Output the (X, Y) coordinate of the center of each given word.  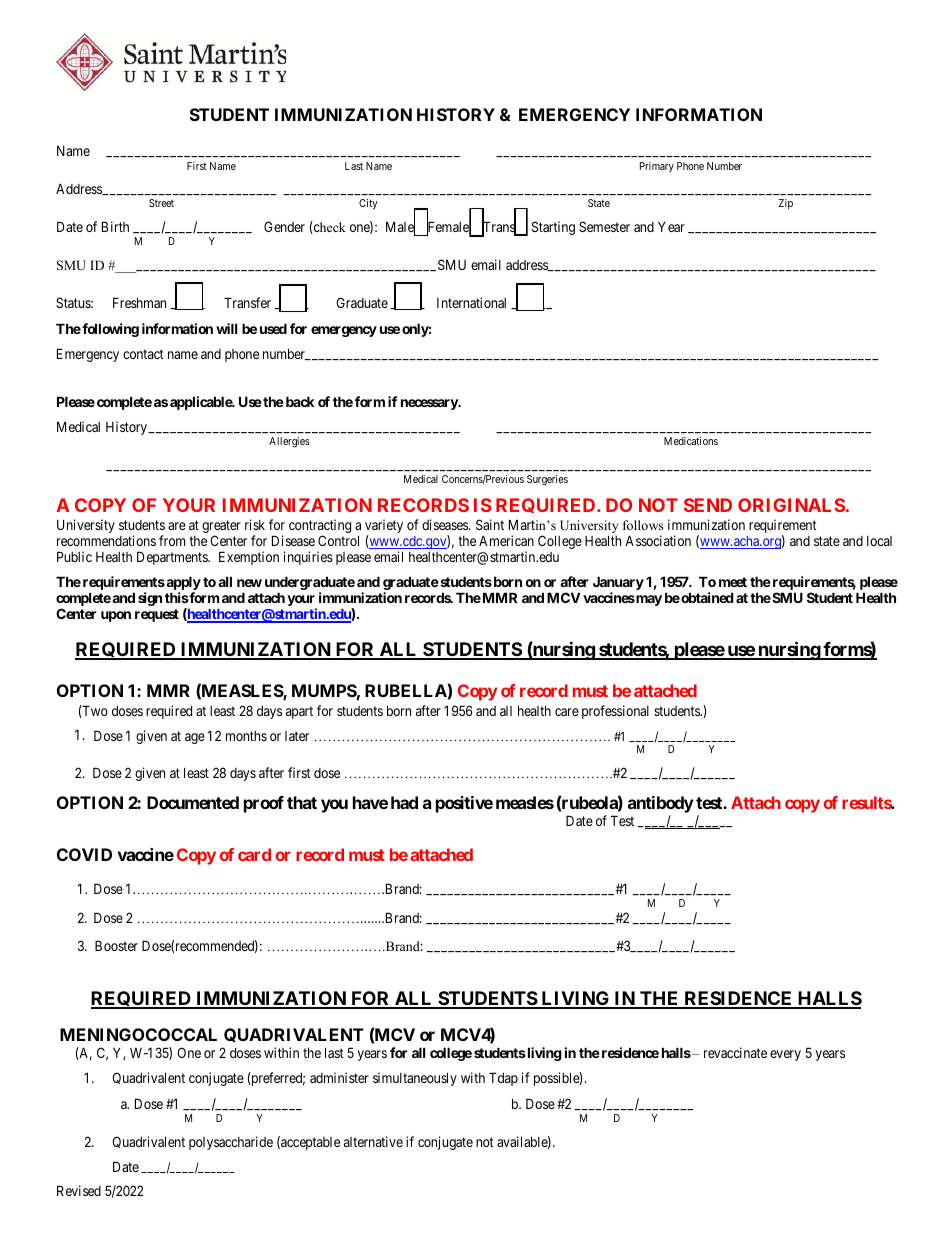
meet (733, 582)
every (785, 1055)
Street (161, 203)
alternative (373, 1141)
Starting (553, 228)
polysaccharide (231, 1143)
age (195, 738)
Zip (786, 204)
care (567, 712)
